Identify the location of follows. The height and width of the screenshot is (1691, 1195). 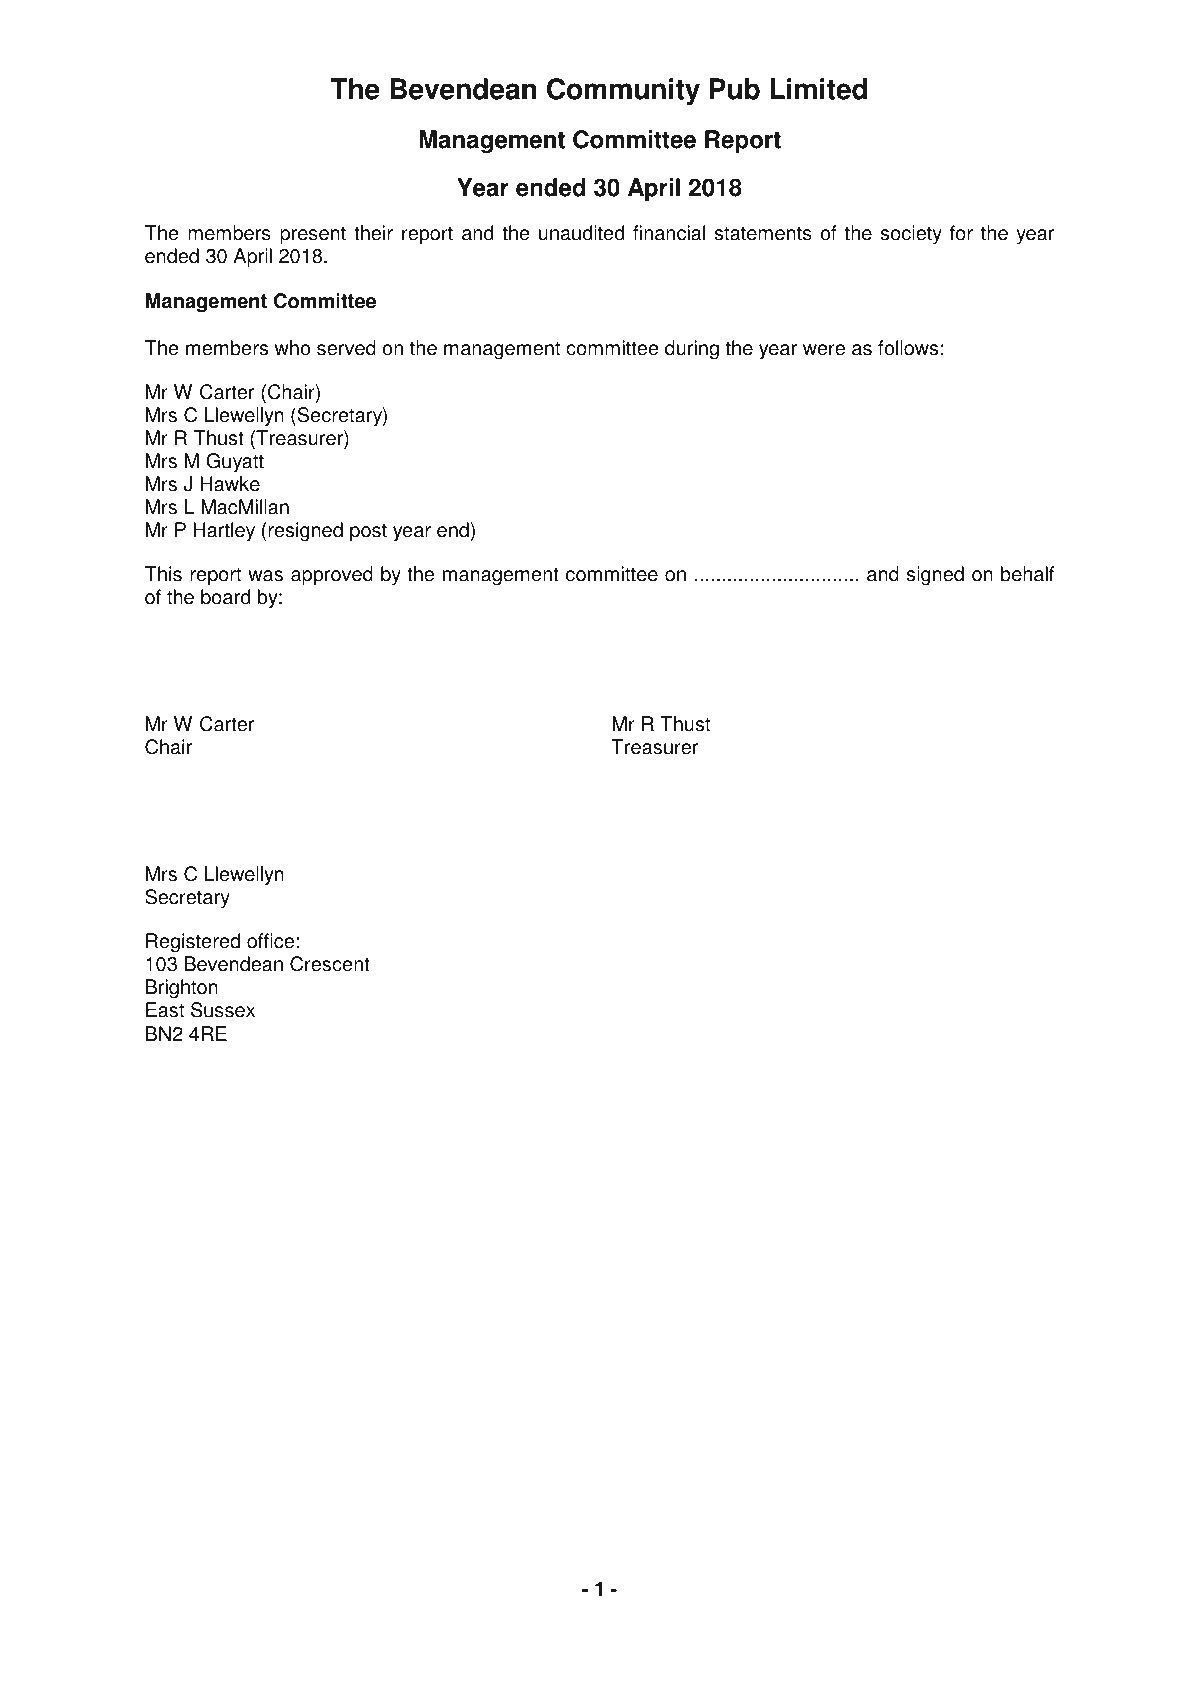
(908, 348).
